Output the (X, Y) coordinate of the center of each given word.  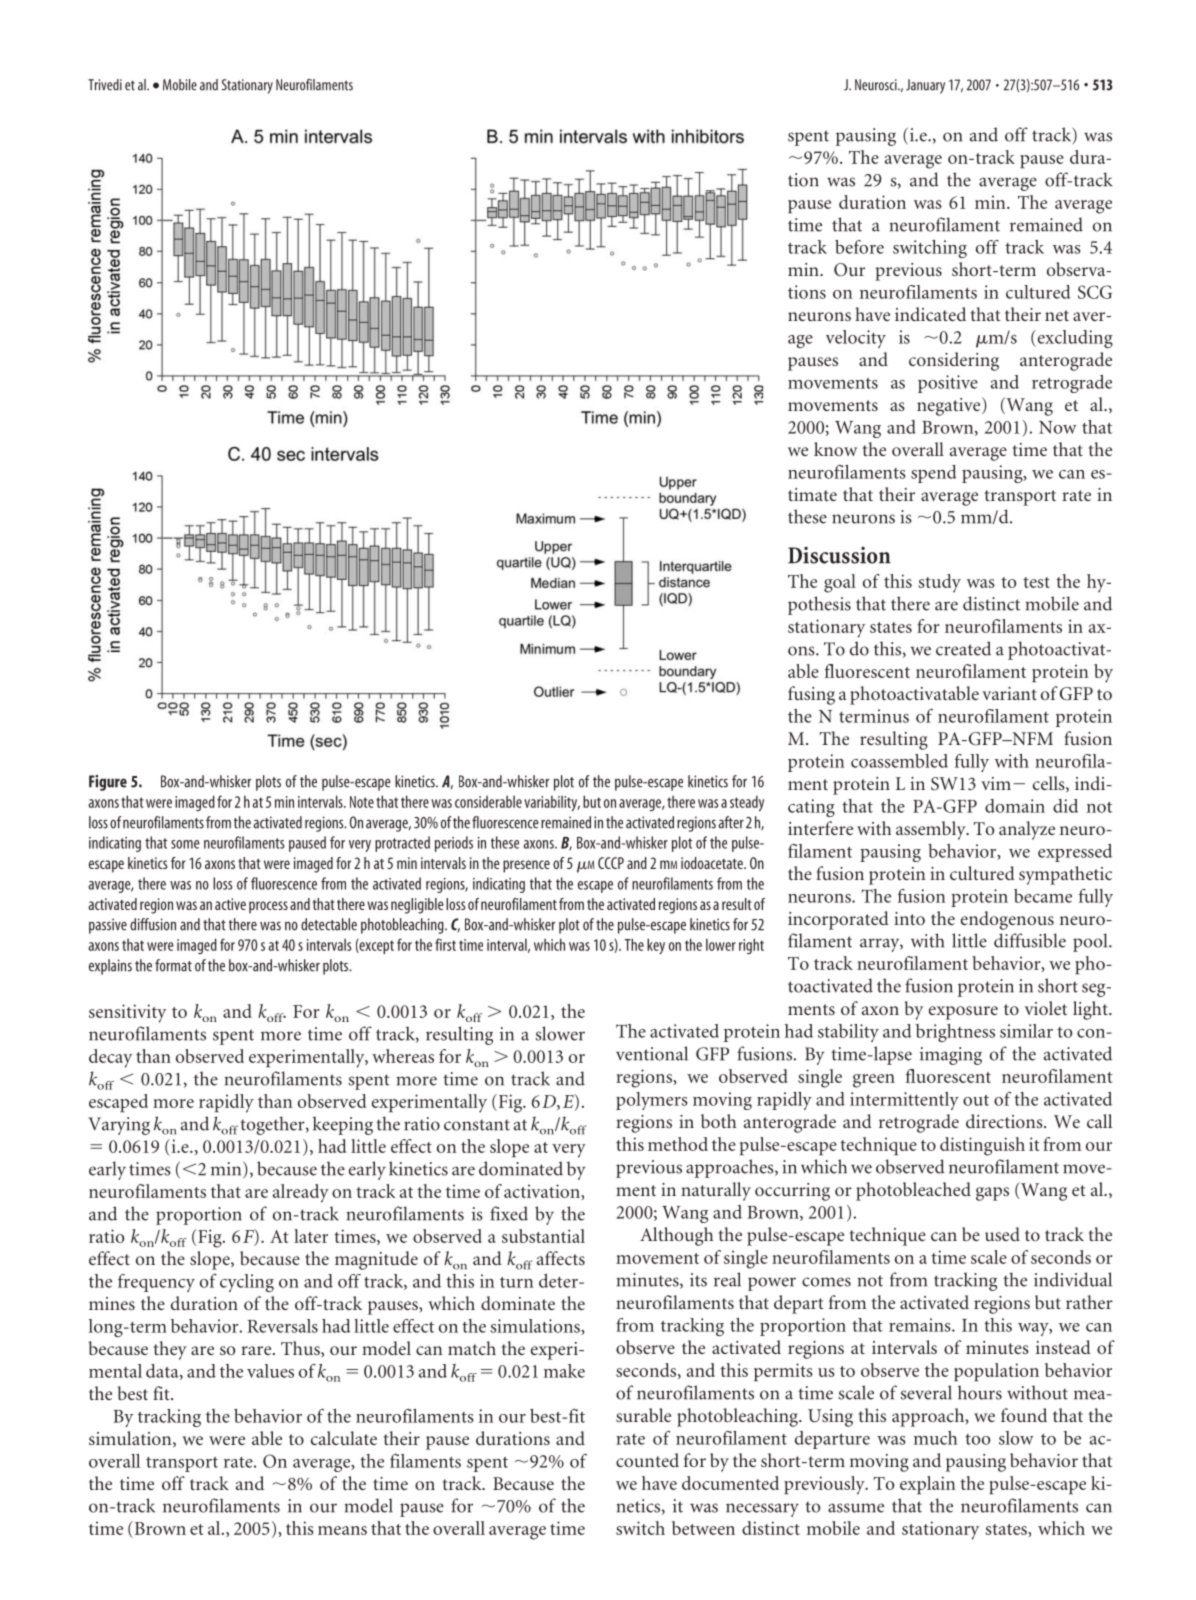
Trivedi (105, 85)
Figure (108, 783)
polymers (652, 1101)
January (925, 86)
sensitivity (127, 1013)
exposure (963, 1013)
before (859, 247)
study (940, 583)
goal (840, 583)
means (342, 1530)
